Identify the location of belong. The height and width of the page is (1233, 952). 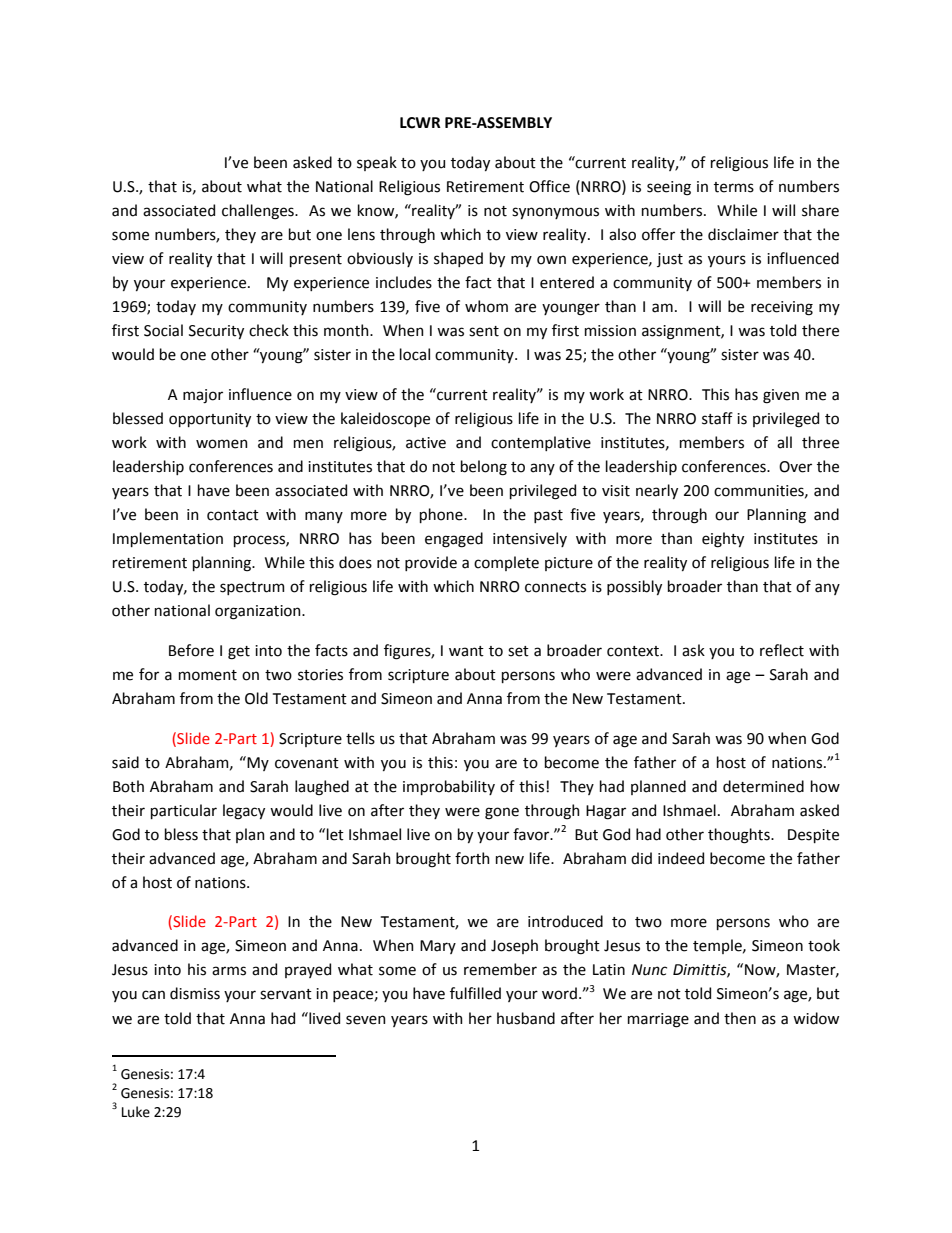
(484, 468).
